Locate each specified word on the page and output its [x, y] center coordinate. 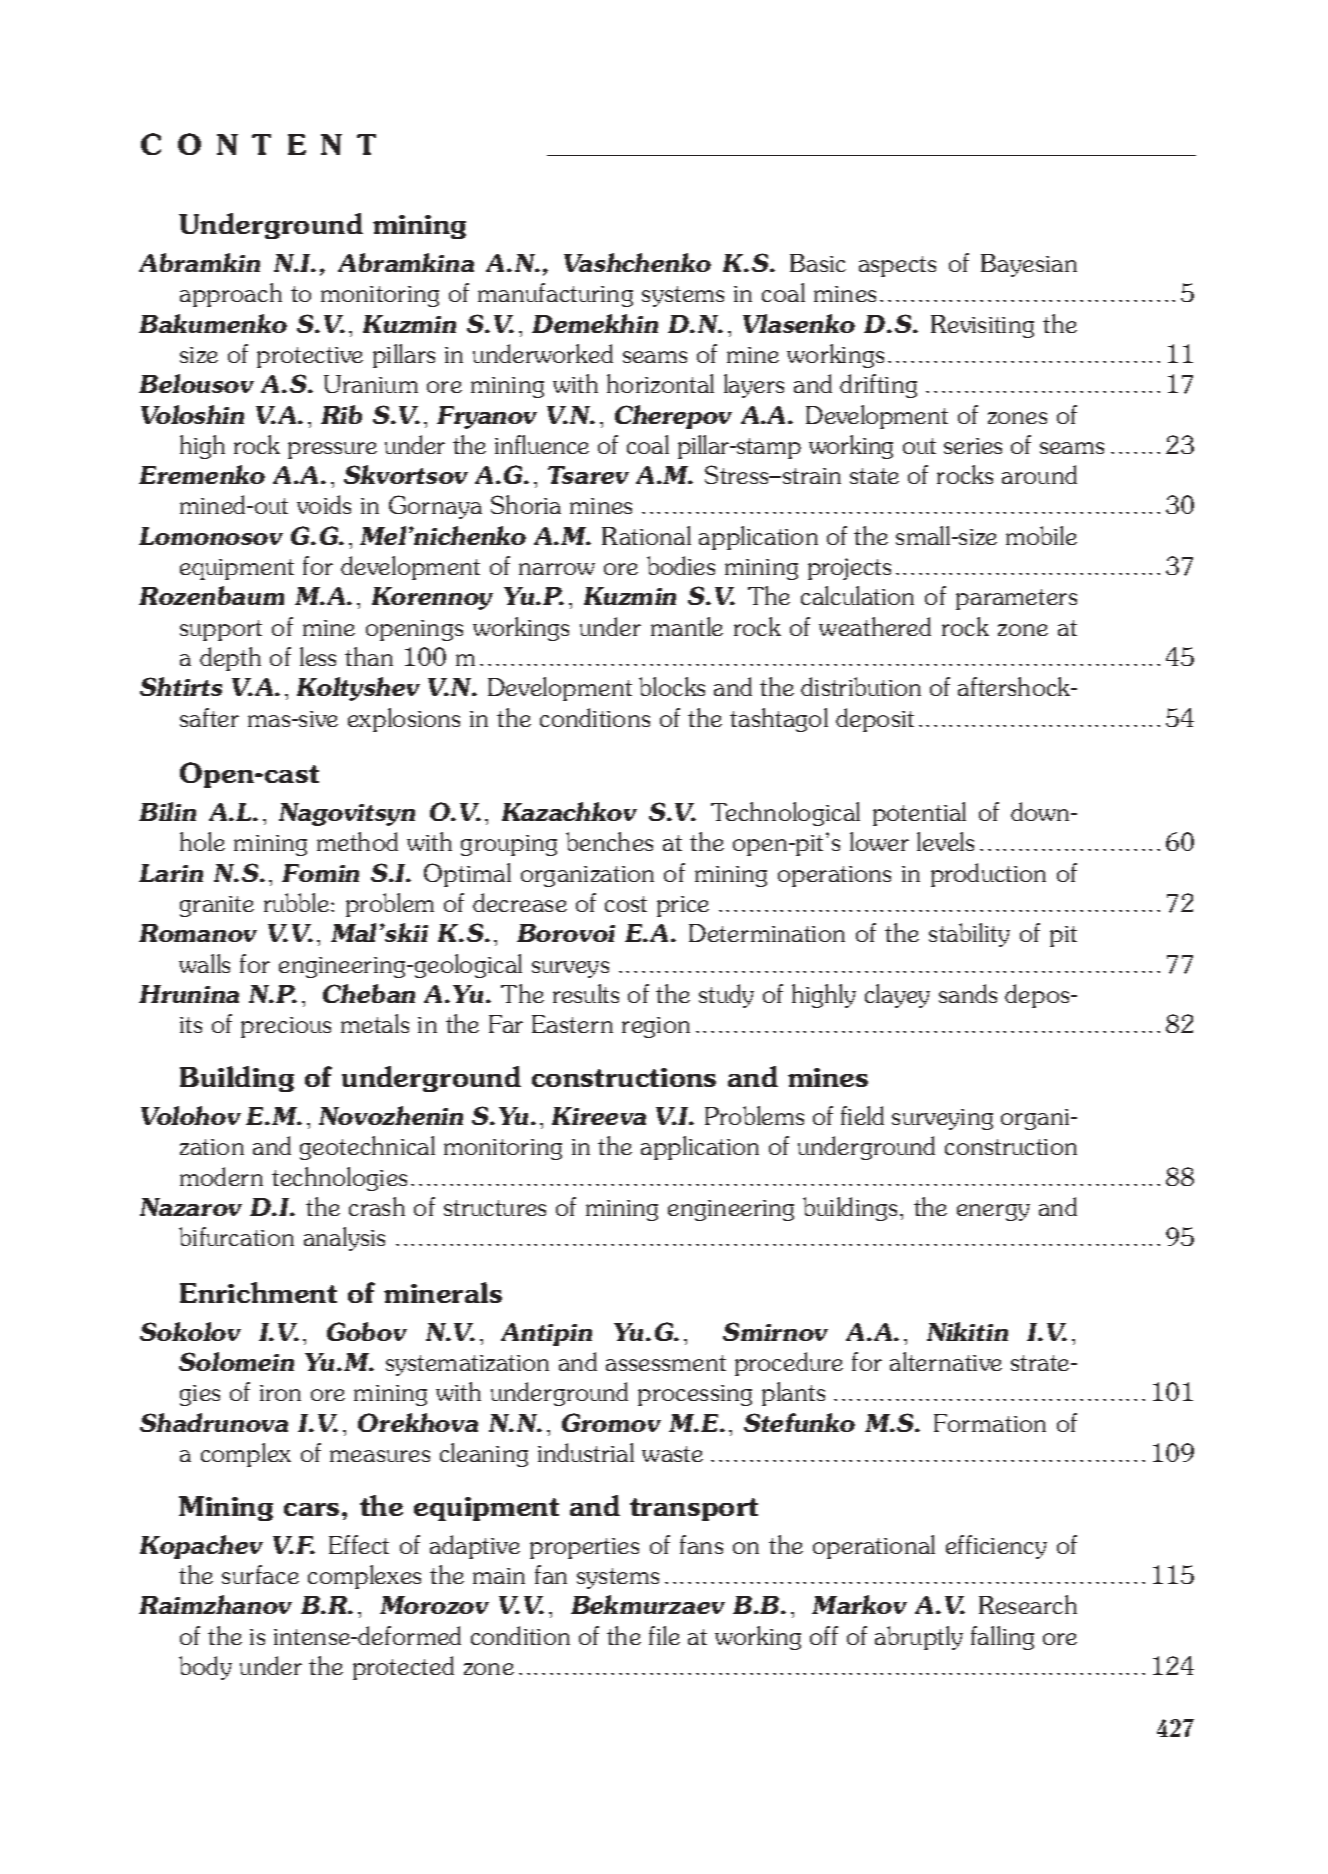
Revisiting [982, 326]
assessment [666, 1363]
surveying [942, 1119]
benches [609, 841]
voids [324, 504]
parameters [1016, 599]
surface [260, 1574]
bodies [681, 565]
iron [280, 1393]
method [357, 841]
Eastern [572, 1024]
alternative [946, 1361]
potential [919, 814]
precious [286, 1027]
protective [310, 357]
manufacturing [555, 295]
